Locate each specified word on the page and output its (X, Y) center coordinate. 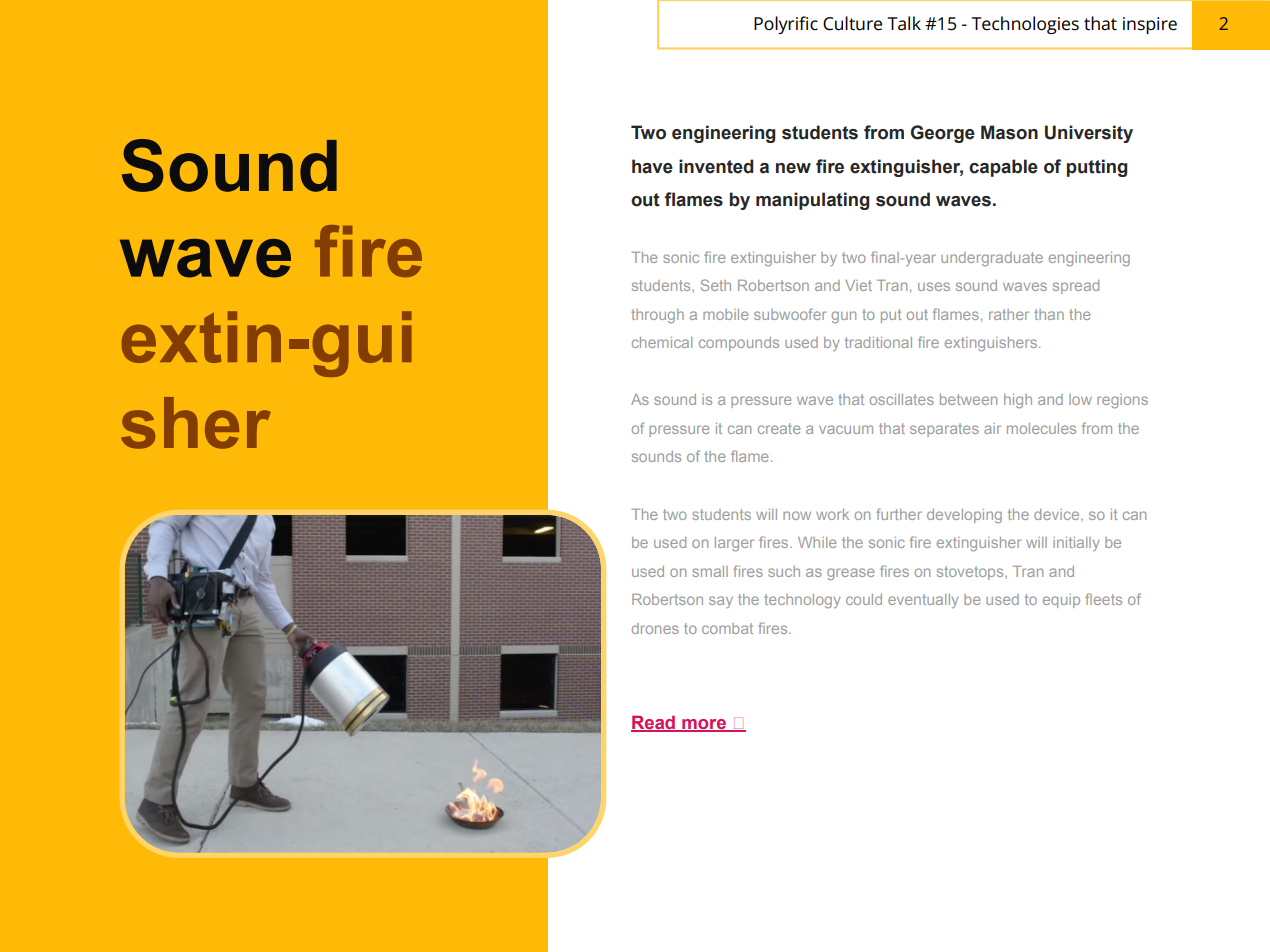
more (704, 725)
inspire (1150, 25)
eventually (923, 601)
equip (1061, 601)
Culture (852, 23)
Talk (904, 23)
